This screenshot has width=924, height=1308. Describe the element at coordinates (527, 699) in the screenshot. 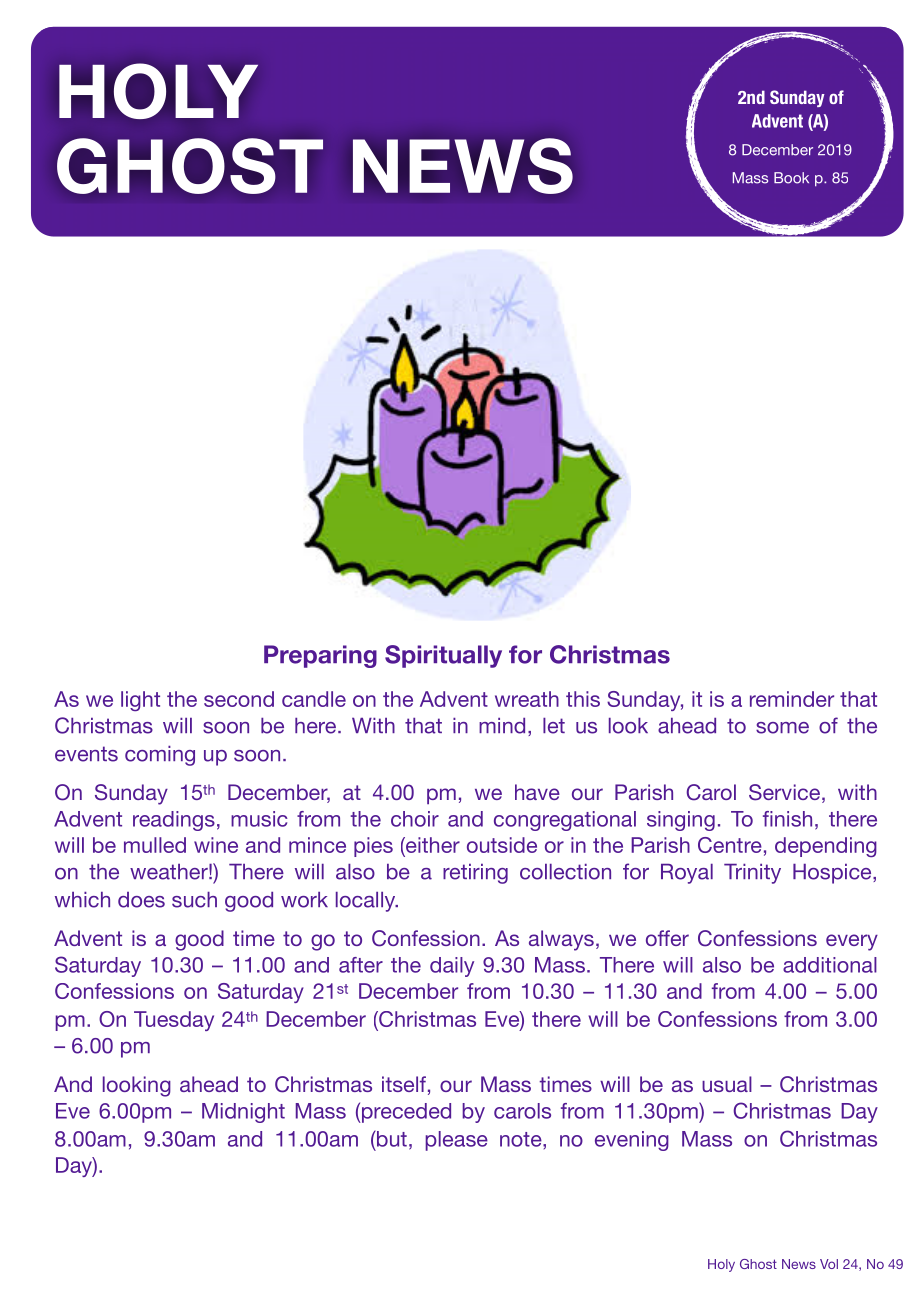

I see `wreath` at that location.
